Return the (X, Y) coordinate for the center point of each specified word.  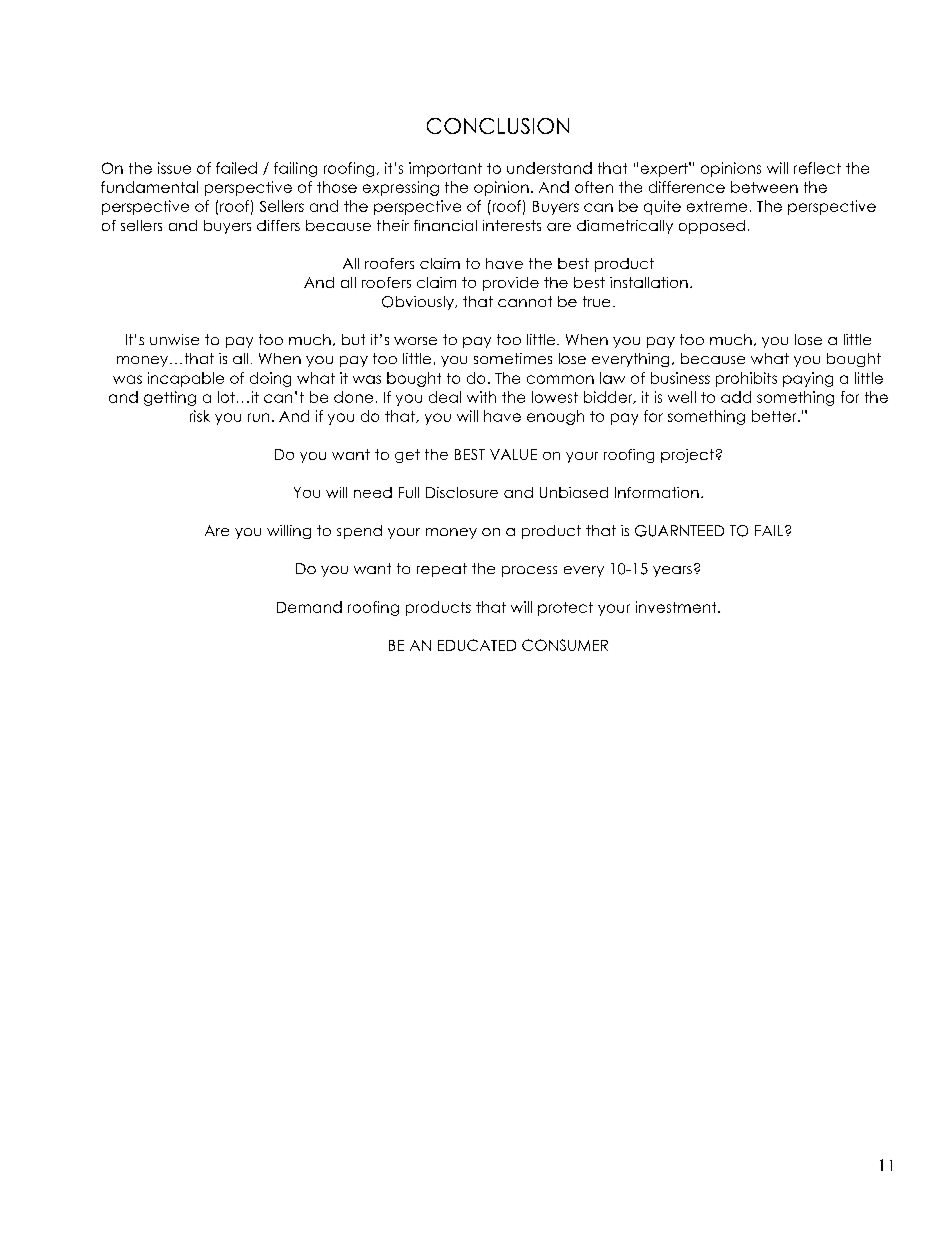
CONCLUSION (498, 126)
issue (174, 168)
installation (649, 282)
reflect (817, 168)
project (687, 456)
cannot (525, 301)
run (258, 417)
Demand (309, 607)
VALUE (513, 454)
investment (677, 607)
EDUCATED (477, 645)
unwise (174, 339)
